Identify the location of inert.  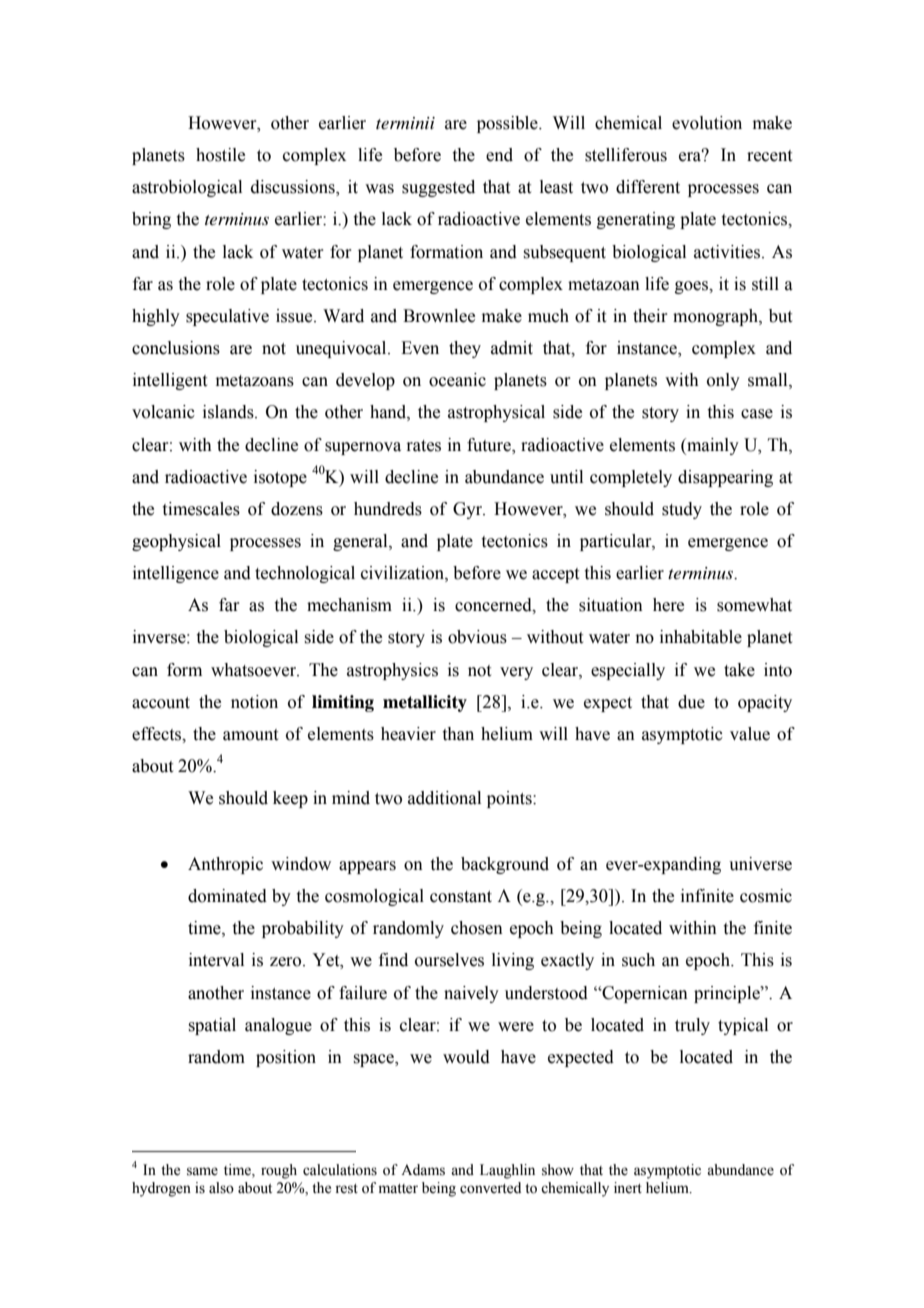
(628, 1188).
